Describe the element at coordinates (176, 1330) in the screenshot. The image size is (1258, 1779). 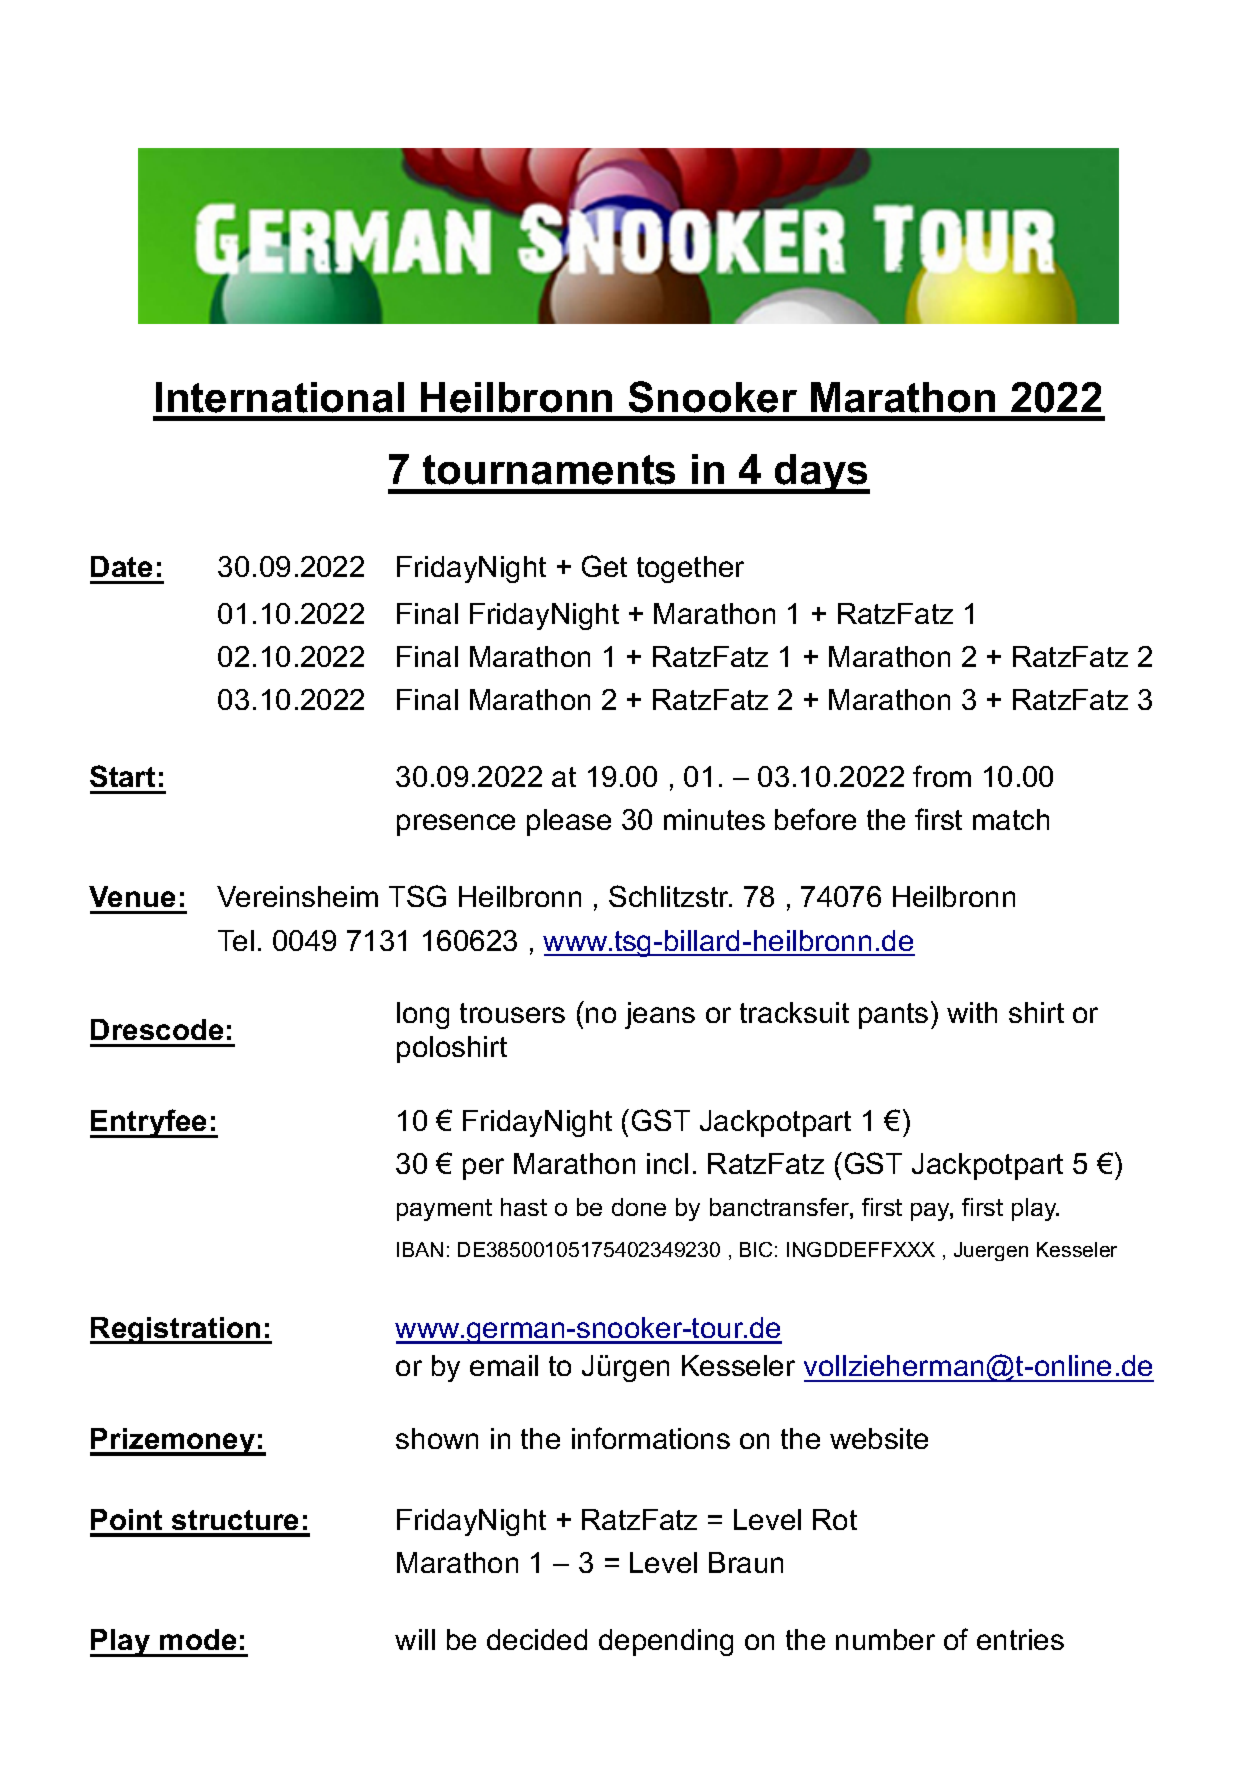
I see `Registration` at that location.
